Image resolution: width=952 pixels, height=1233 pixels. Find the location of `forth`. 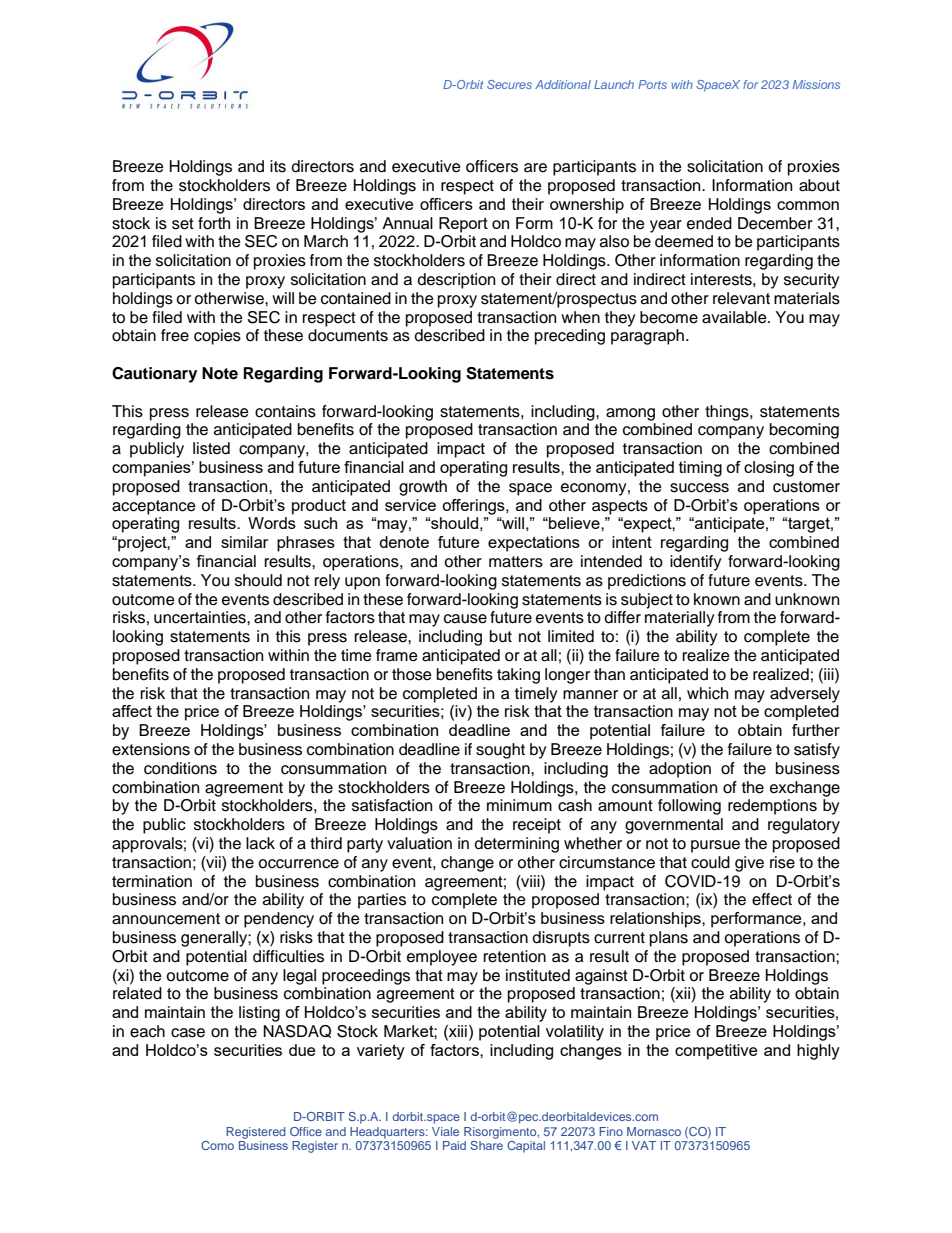

forth is located at coordinates (214, 223).
